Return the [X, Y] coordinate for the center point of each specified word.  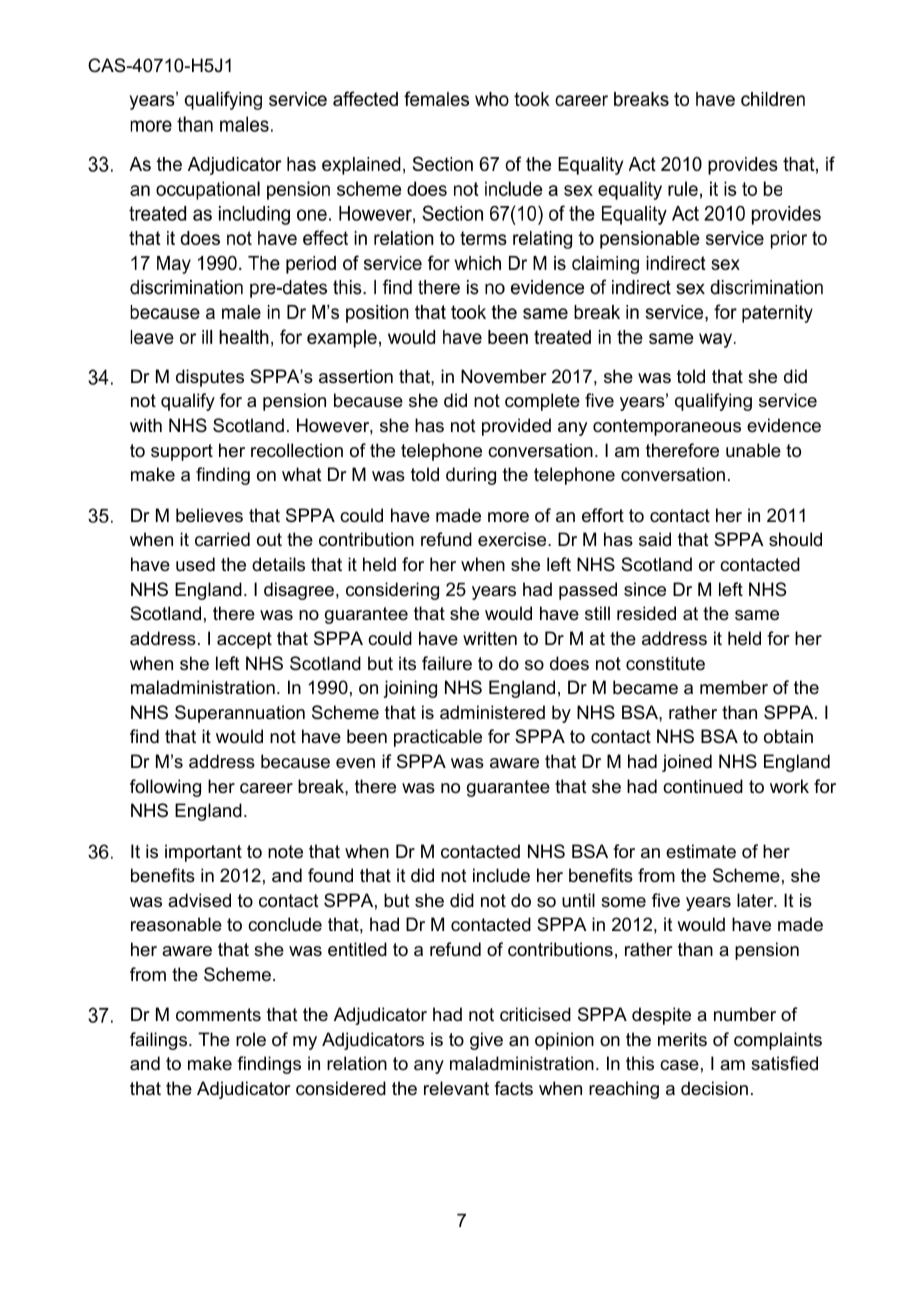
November [504, 376]
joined [687, 763]
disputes [210, 378]
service [788, 400]
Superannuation [240, 714]
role [251, 1039]
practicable [438, 738]
